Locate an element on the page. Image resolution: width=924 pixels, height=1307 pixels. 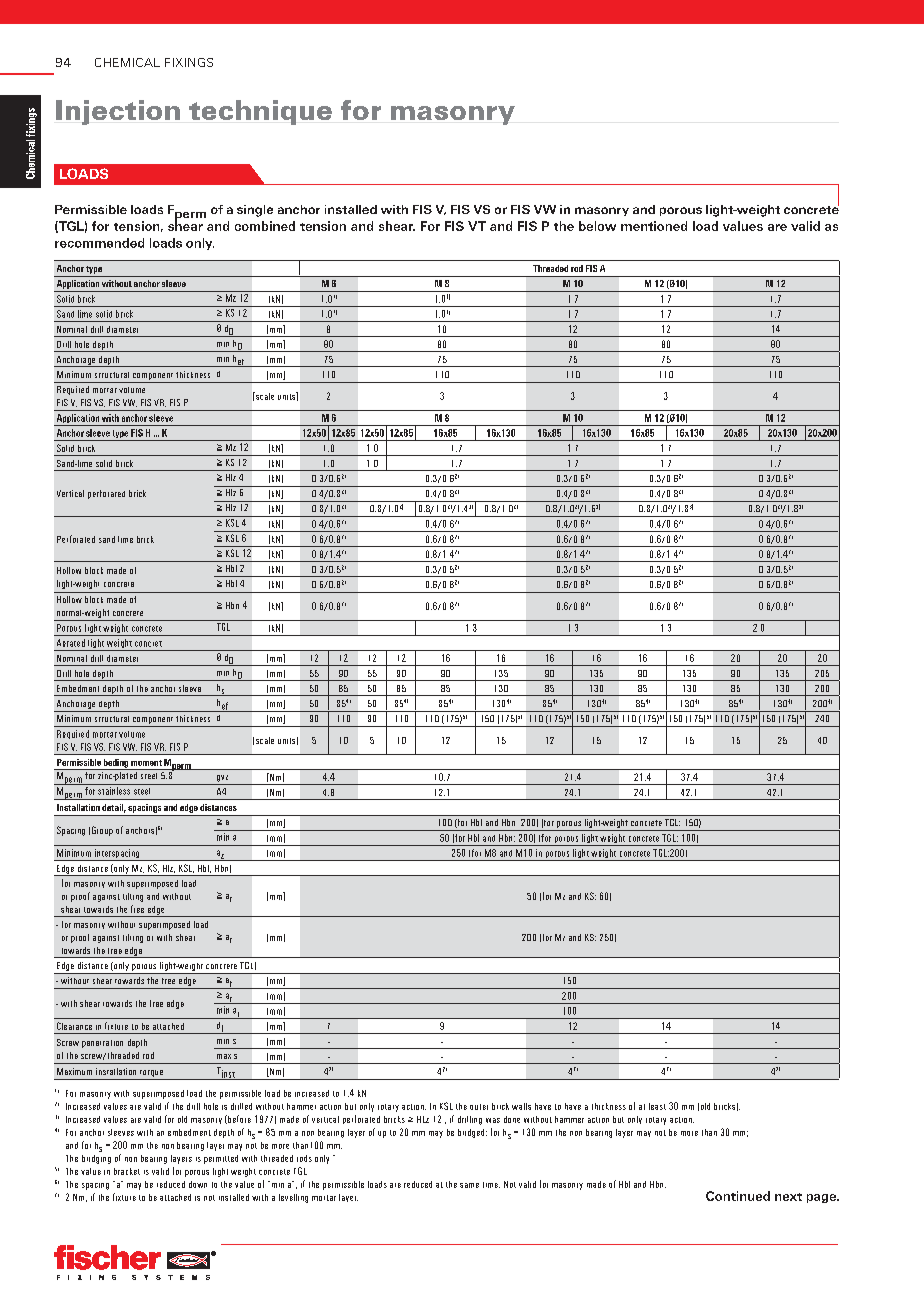
down is located at coordinates (198, 1184).
